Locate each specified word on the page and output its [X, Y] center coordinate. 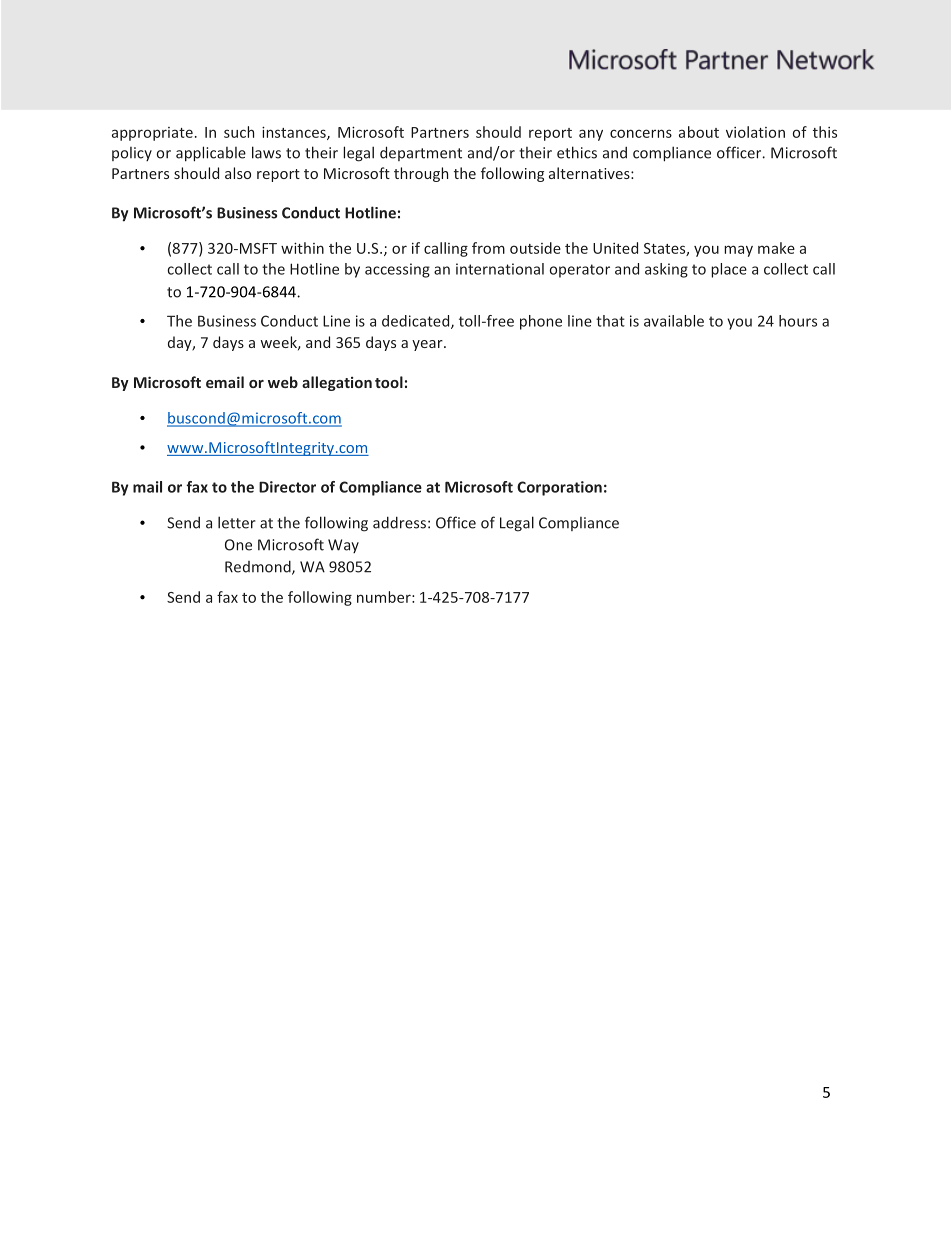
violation [755, 132]
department [421, 153]
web [283, 382]
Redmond [259, 567]
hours [798, 321]
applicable [211, 154]
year [428, 345]
